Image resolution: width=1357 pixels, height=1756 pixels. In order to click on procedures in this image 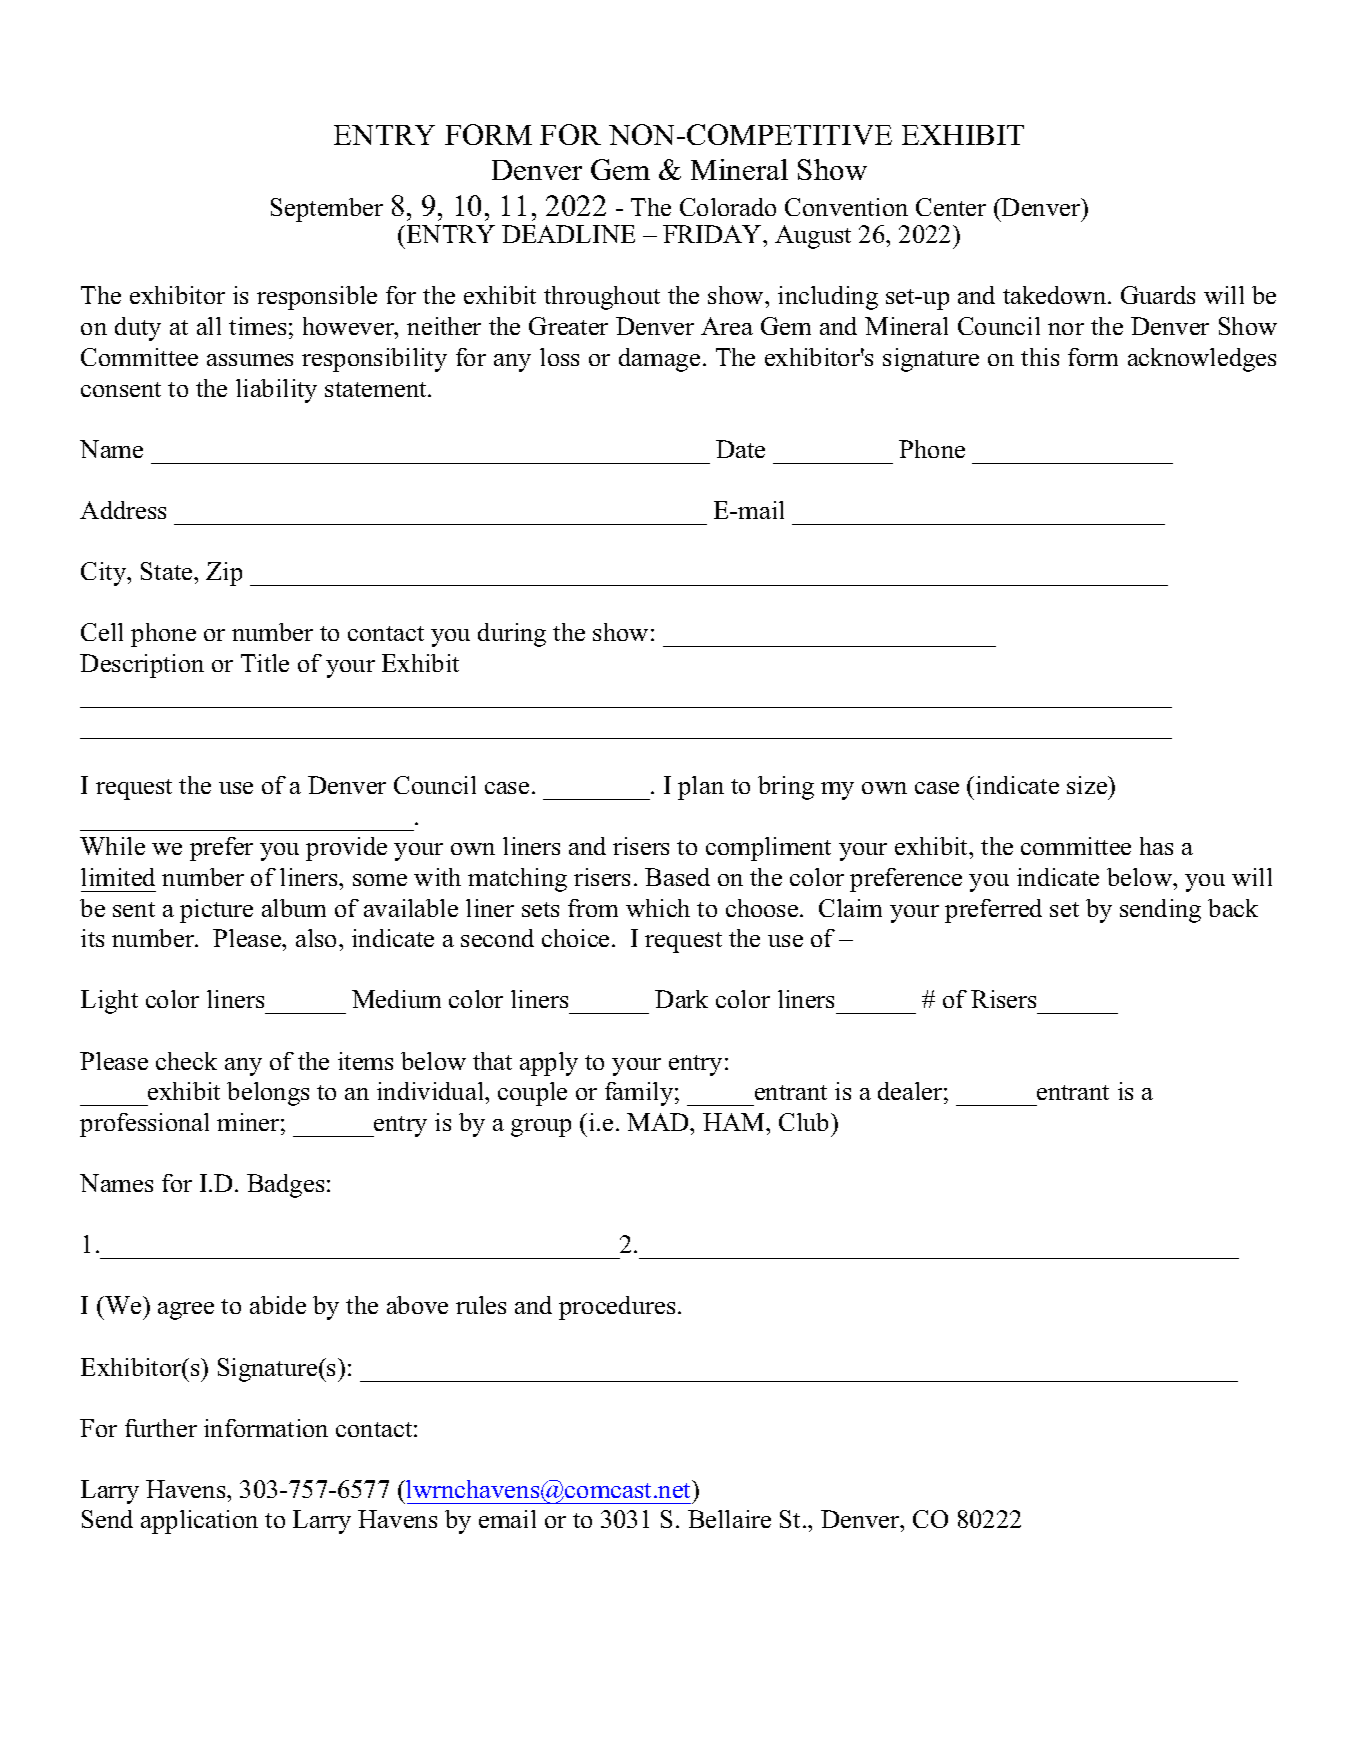, I will do `click(617, 1308)`.
